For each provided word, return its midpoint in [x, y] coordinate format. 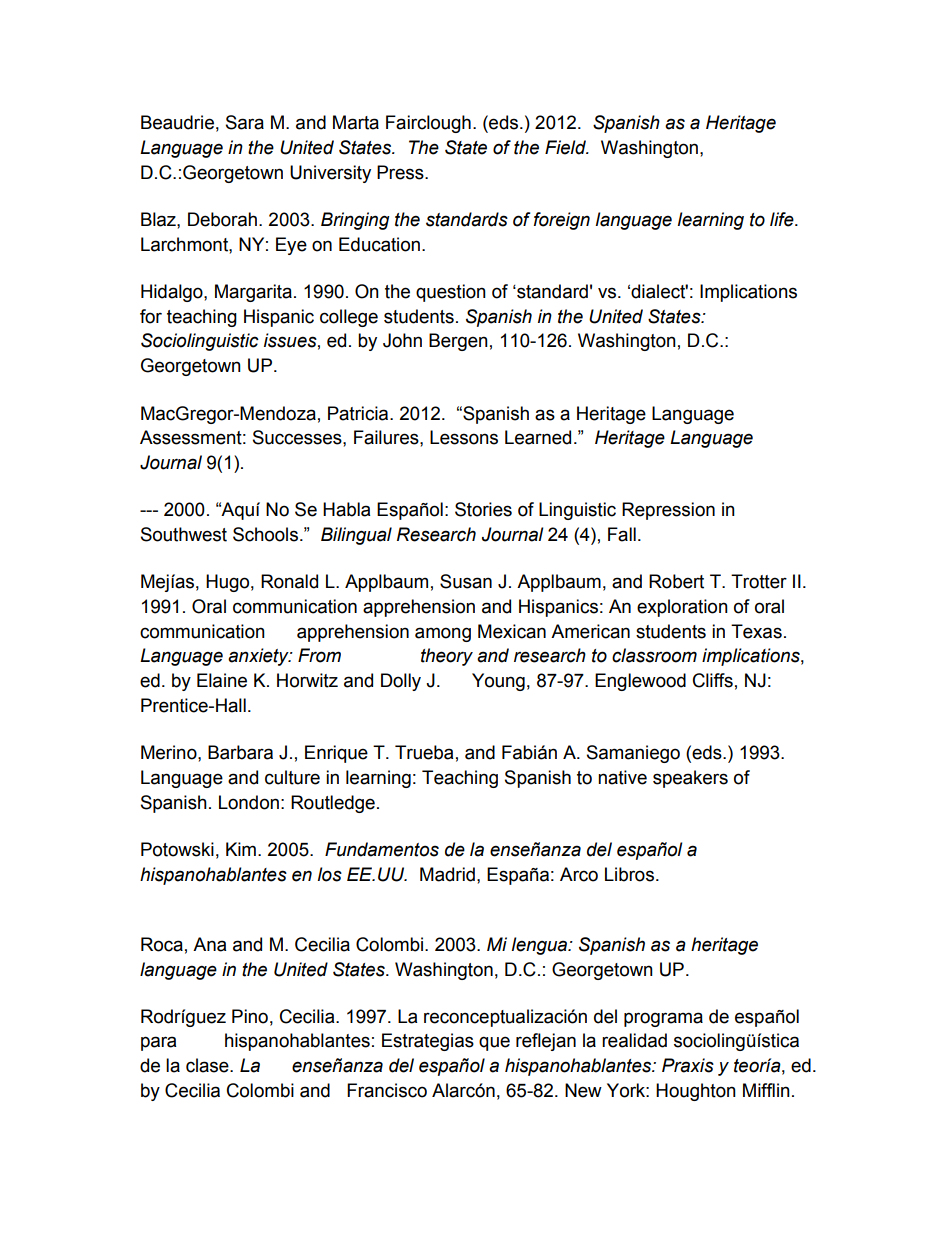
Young [498, 682]
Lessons [464, 437]
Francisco [387, 1090]
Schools [267, 534]
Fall [622, 534]
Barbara [240, 752]
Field [566, 147]
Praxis [688, 1065]
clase [208, 1065]
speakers [690, 779]
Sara [245, 122]
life [783, 219]
